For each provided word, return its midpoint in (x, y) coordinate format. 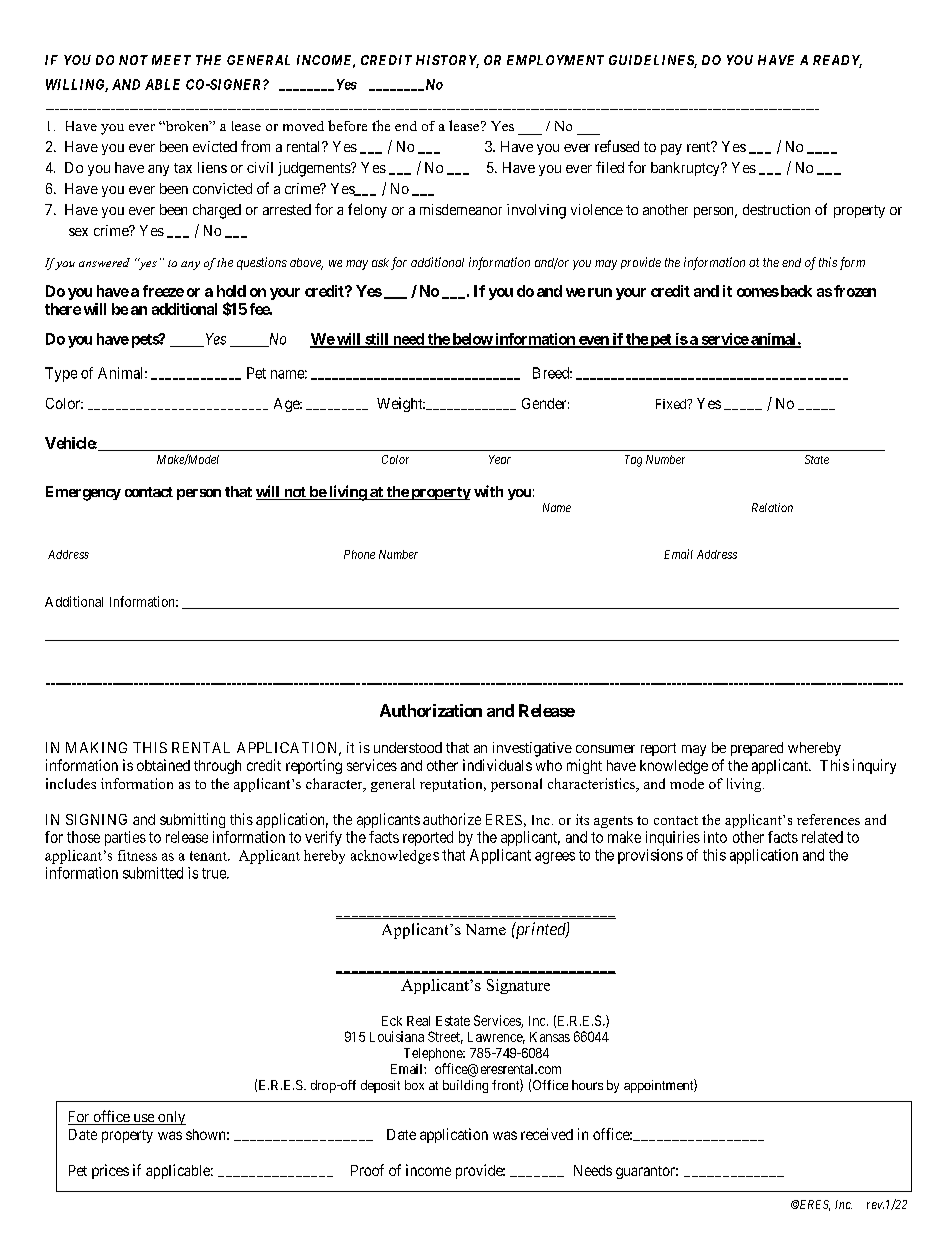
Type (61, 374)
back (795, 291)
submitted (153, 873)
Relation (772, 507)
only (171, 1118)
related (822, 837)
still (377, 340)
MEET (171, 60)
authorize (452, 819)
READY (837, 61)
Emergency (83, 493)
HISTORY (447, 61)
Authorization (431, 710)
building (465, 1086)
